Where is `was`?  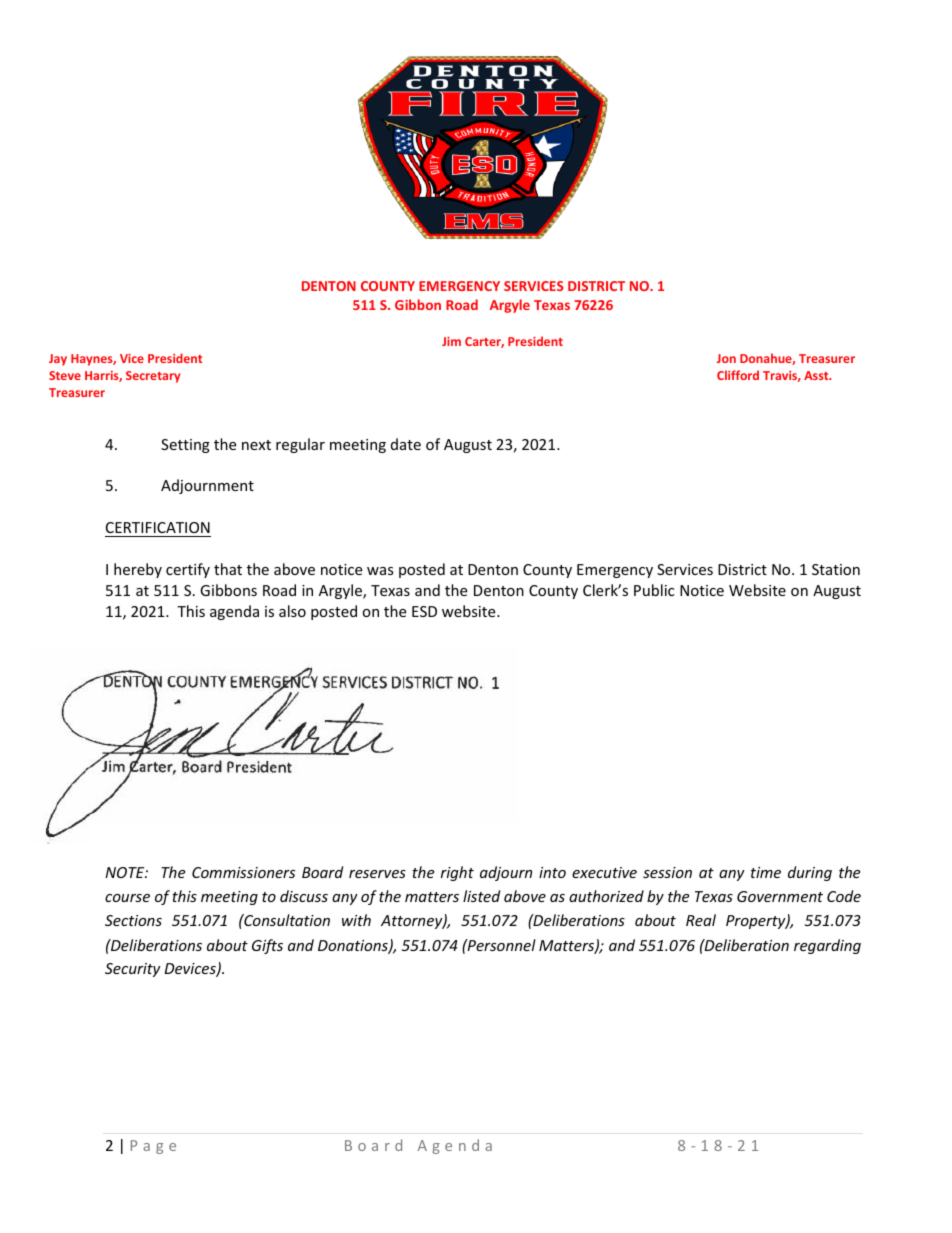
was is located at coordinates (380, 571).
